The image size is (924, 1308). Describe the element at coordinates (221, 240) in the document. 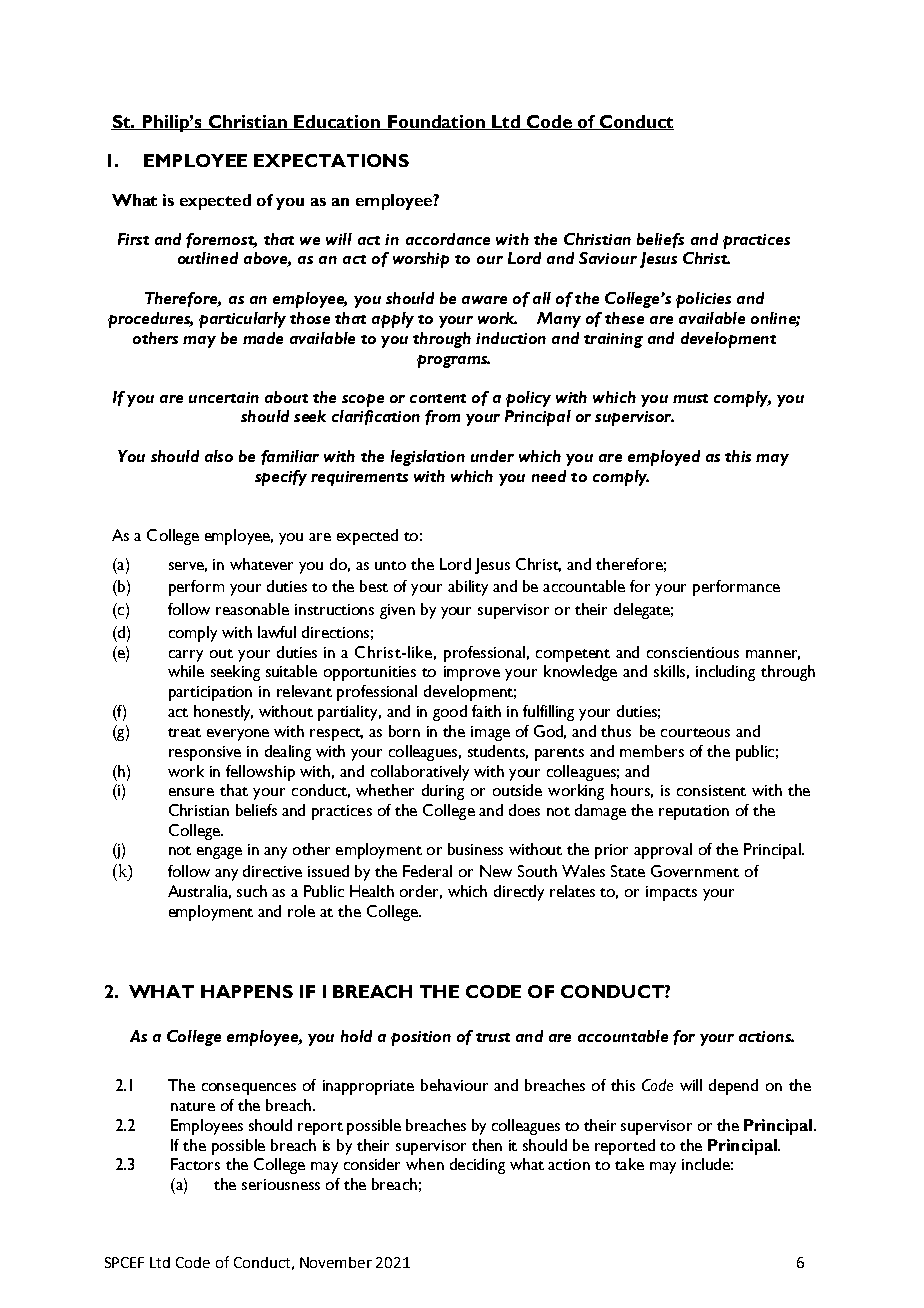

I see `foremost` at that location.
